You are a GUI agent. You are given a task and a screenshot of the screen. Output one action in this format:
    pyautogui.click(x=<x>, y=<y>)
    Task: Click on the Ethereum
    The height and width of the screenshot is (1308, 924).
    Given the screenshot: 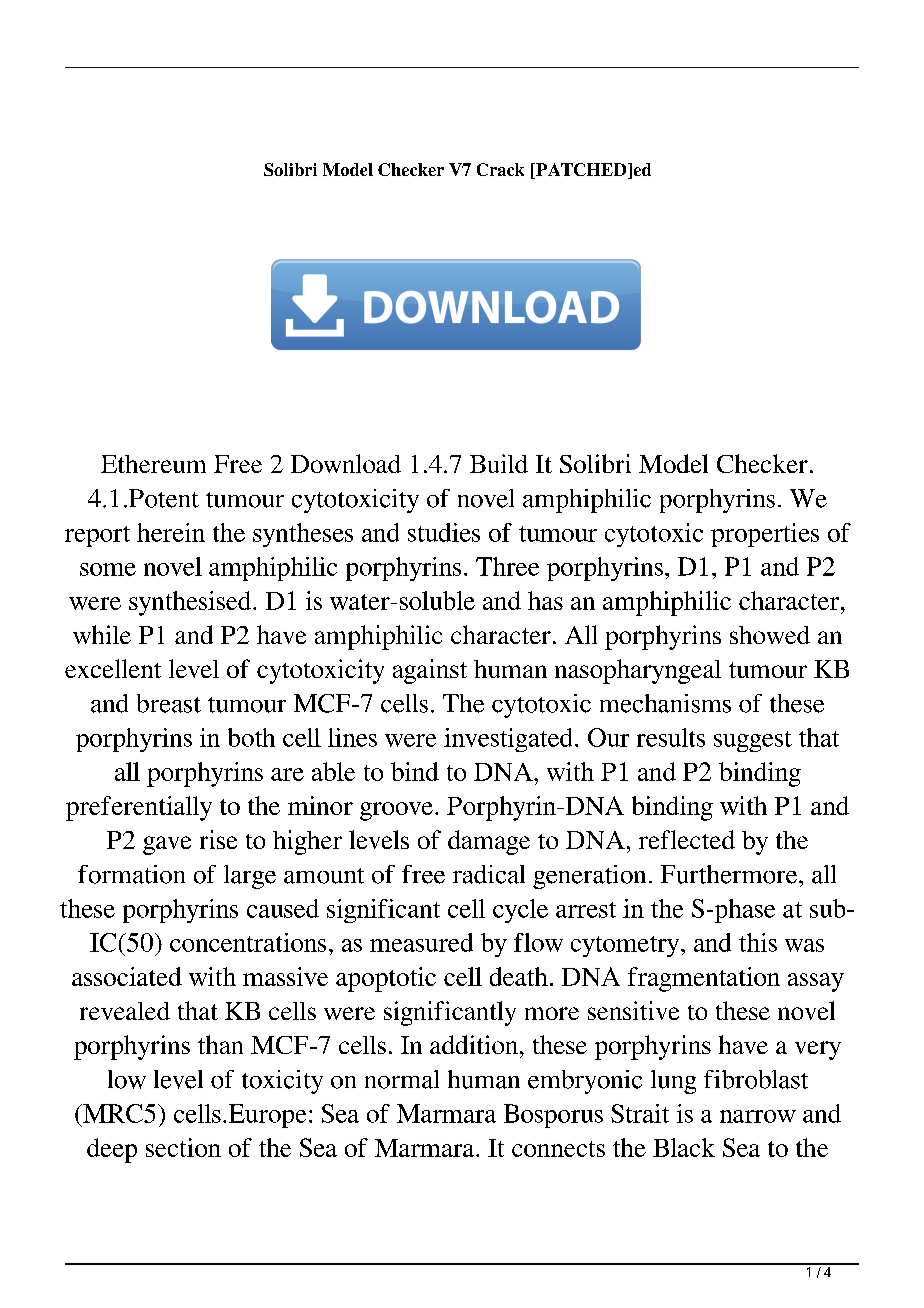 What is the action you would take?
    pyautogui.click(x=153, y=464)
